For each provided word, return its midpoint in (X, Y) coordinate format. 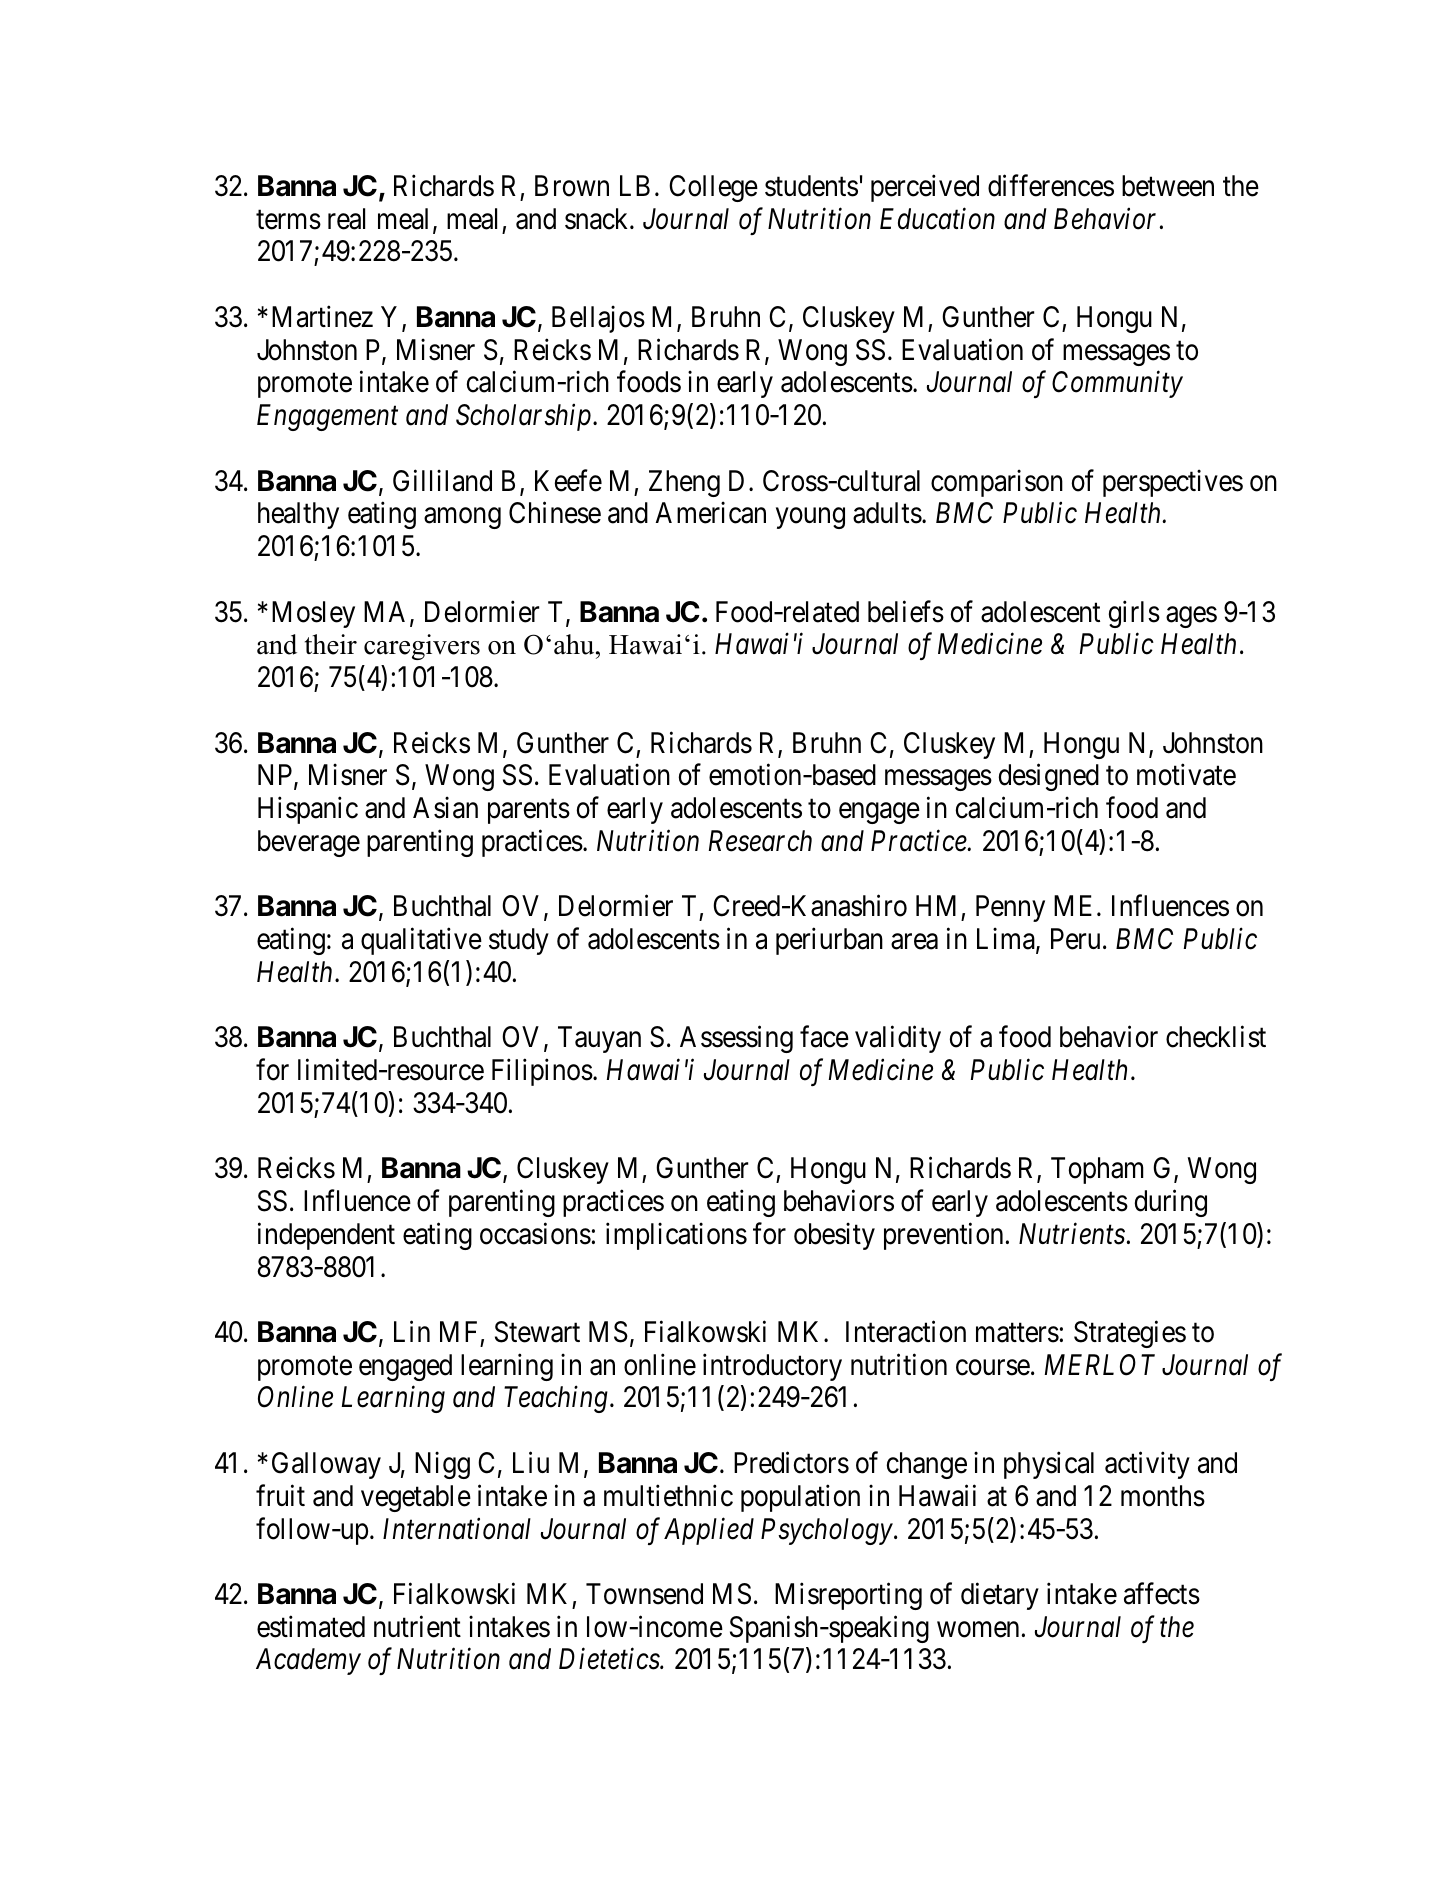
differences (1051, 186)
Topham (1097, 1170)
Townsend (644, 1594)
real (346, 219)
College (713, 188)
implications (676, 1236)
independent (326, 1236)
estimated (311, 1626)
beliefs (906, 611)
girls (1134, 614)
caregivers (422, 647)
